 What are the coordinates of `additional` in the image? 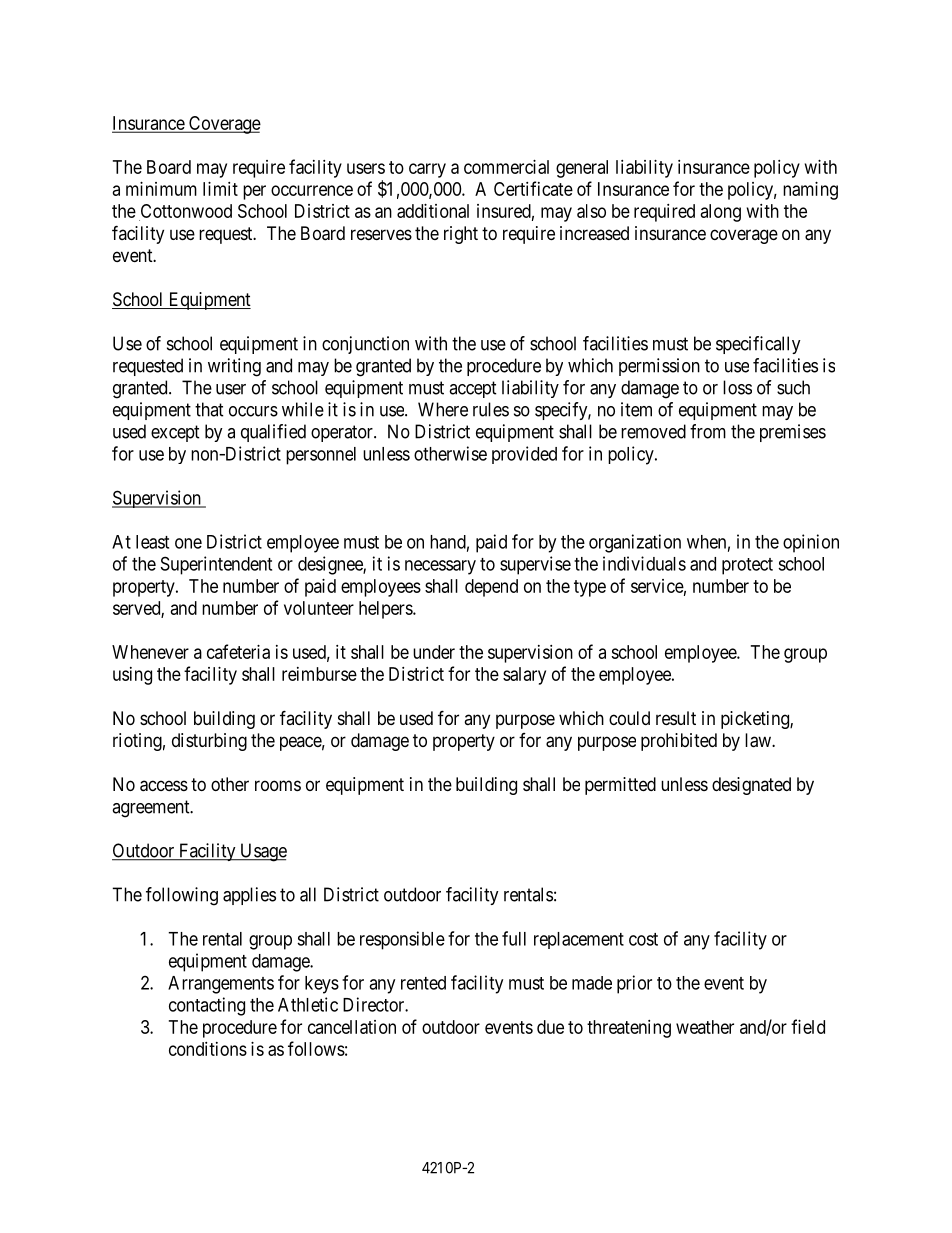 It's located at (433, 211).
